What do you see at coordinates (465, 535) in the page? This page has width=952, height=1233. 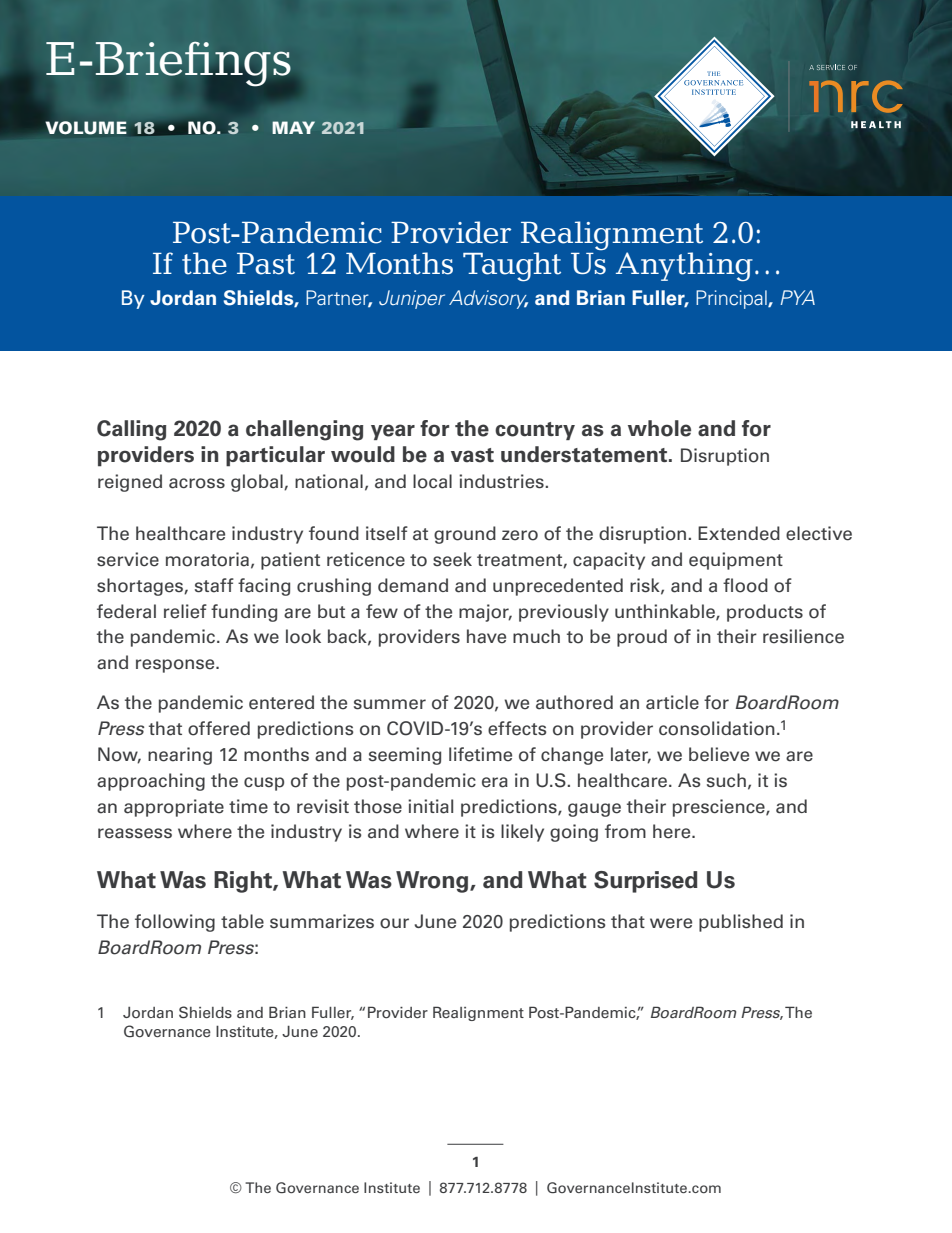 I see `ground` at bounding box center [465, 535].
